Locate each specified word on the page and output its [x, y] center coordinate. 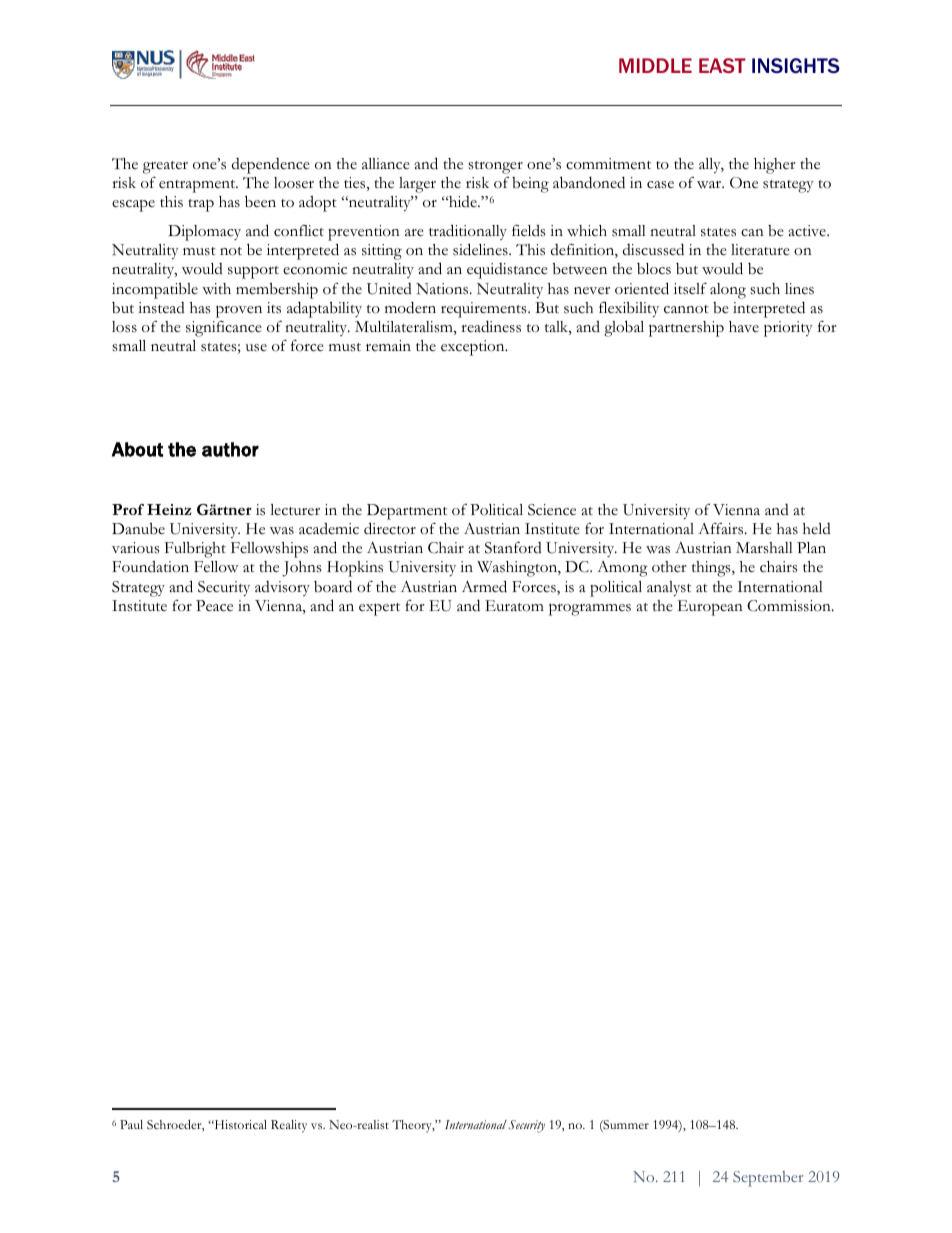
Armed [484, 586]
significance [224, 329]
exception [474, 348]
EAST [722, 65]
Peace [214, 606]
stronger [495, 167]
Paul [131, 1124]
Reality [289, 1126]
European [710, 608]
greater [165, 167]
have [744, 326]
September [768, 1179]
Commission [790, 606]
